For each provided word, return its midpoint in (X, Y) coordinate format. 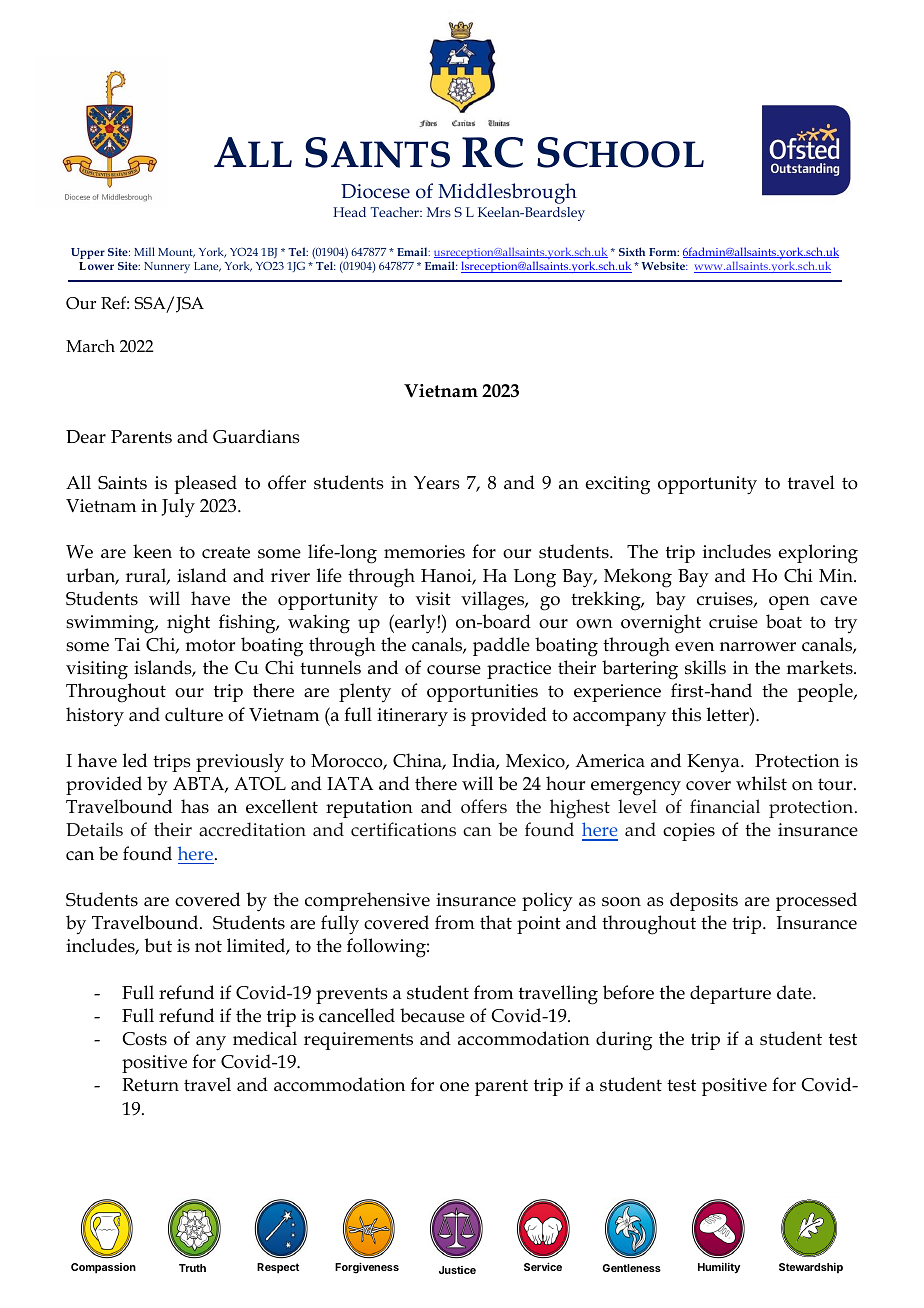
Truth (192, 1268)
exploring (818, 554)
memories (424, 552)
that (496, 922)
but (158, 945)
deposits (704, 901)
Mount (176, 253)
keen (152, 551)
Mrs (439, 212)
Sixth (632, 251)
